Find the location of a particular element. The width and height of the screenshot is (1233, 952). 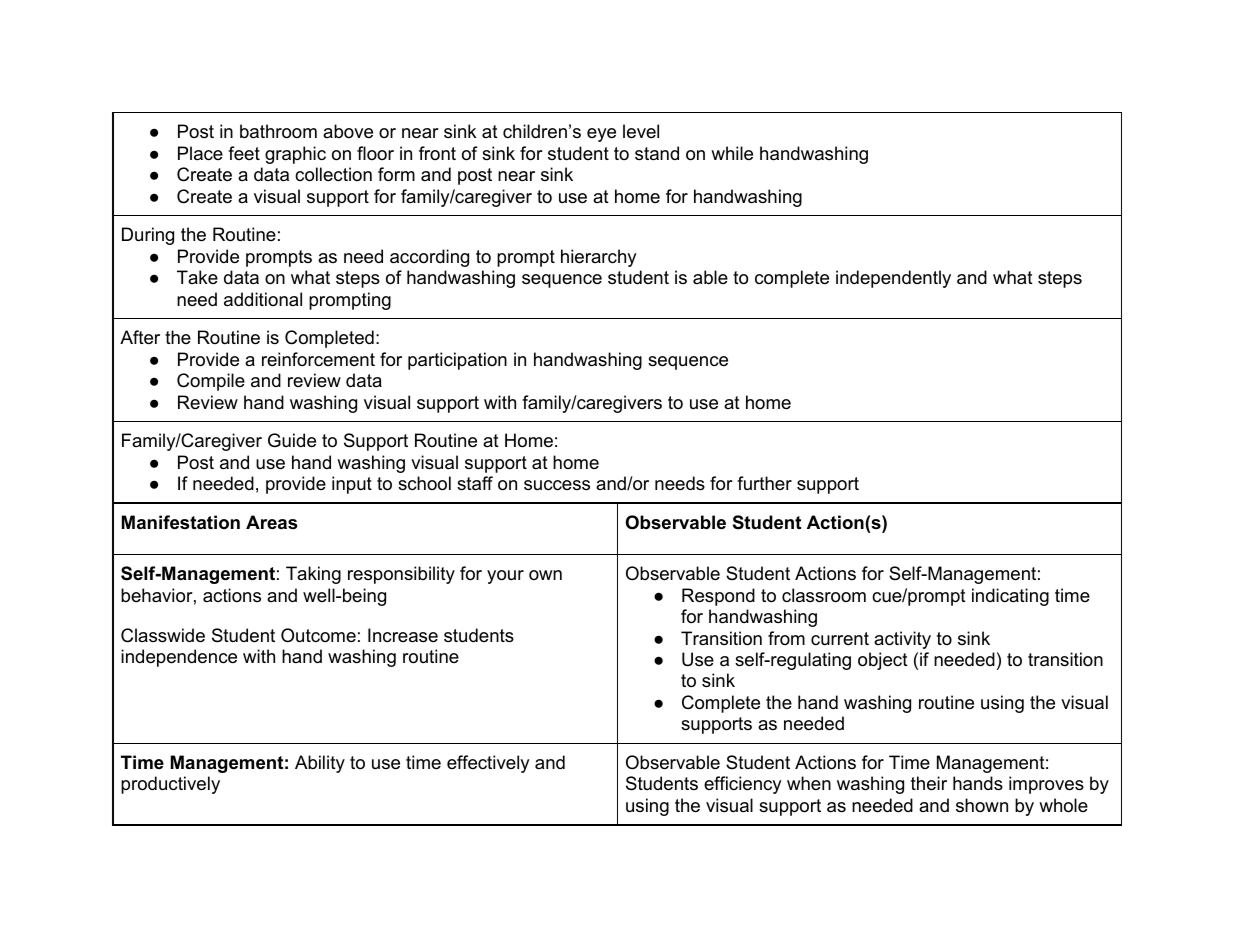

independence is located at coordinates (179, 658).
